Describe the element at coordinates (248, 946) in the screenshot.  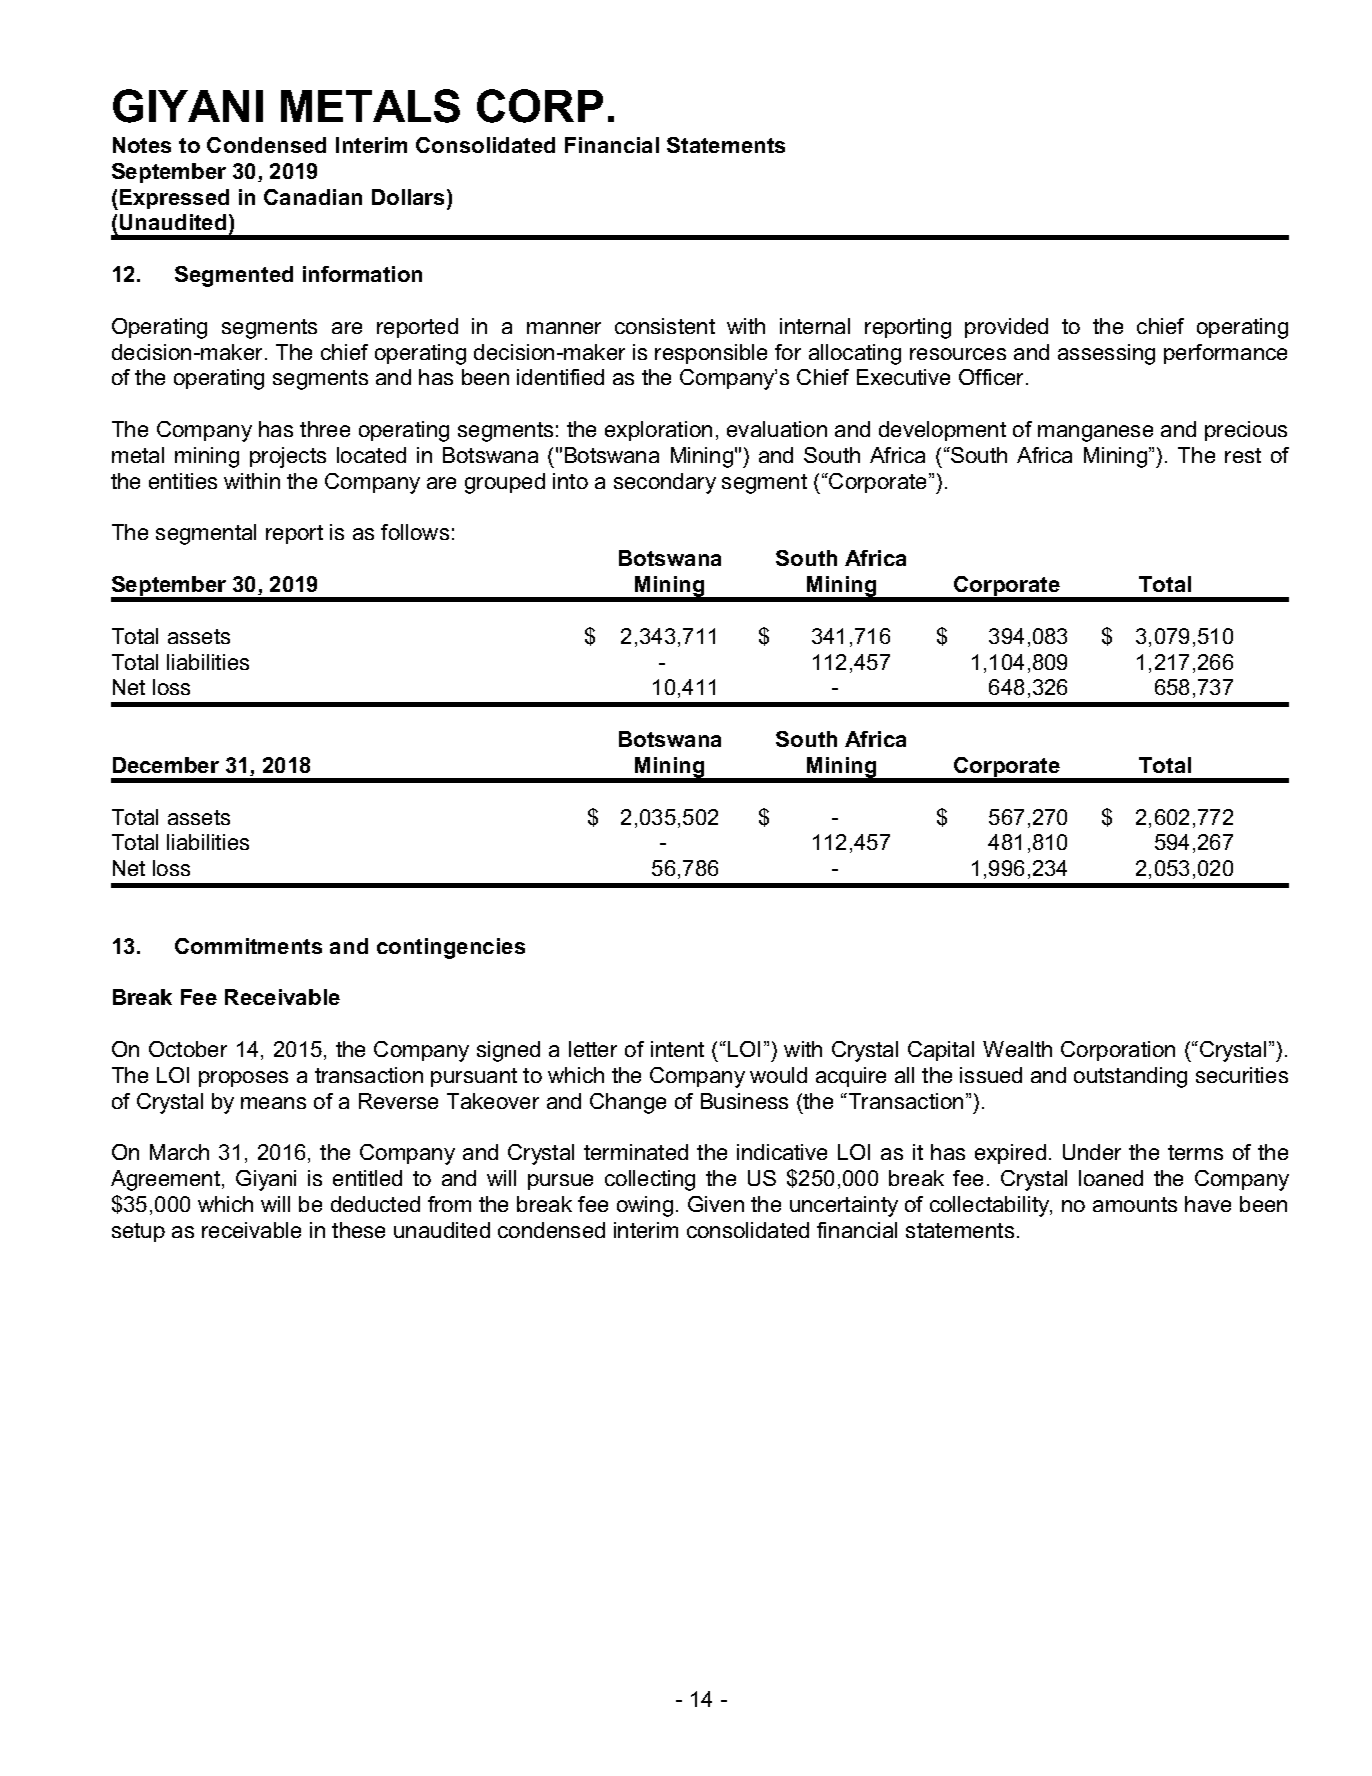
I see `Commitments` at that location.
